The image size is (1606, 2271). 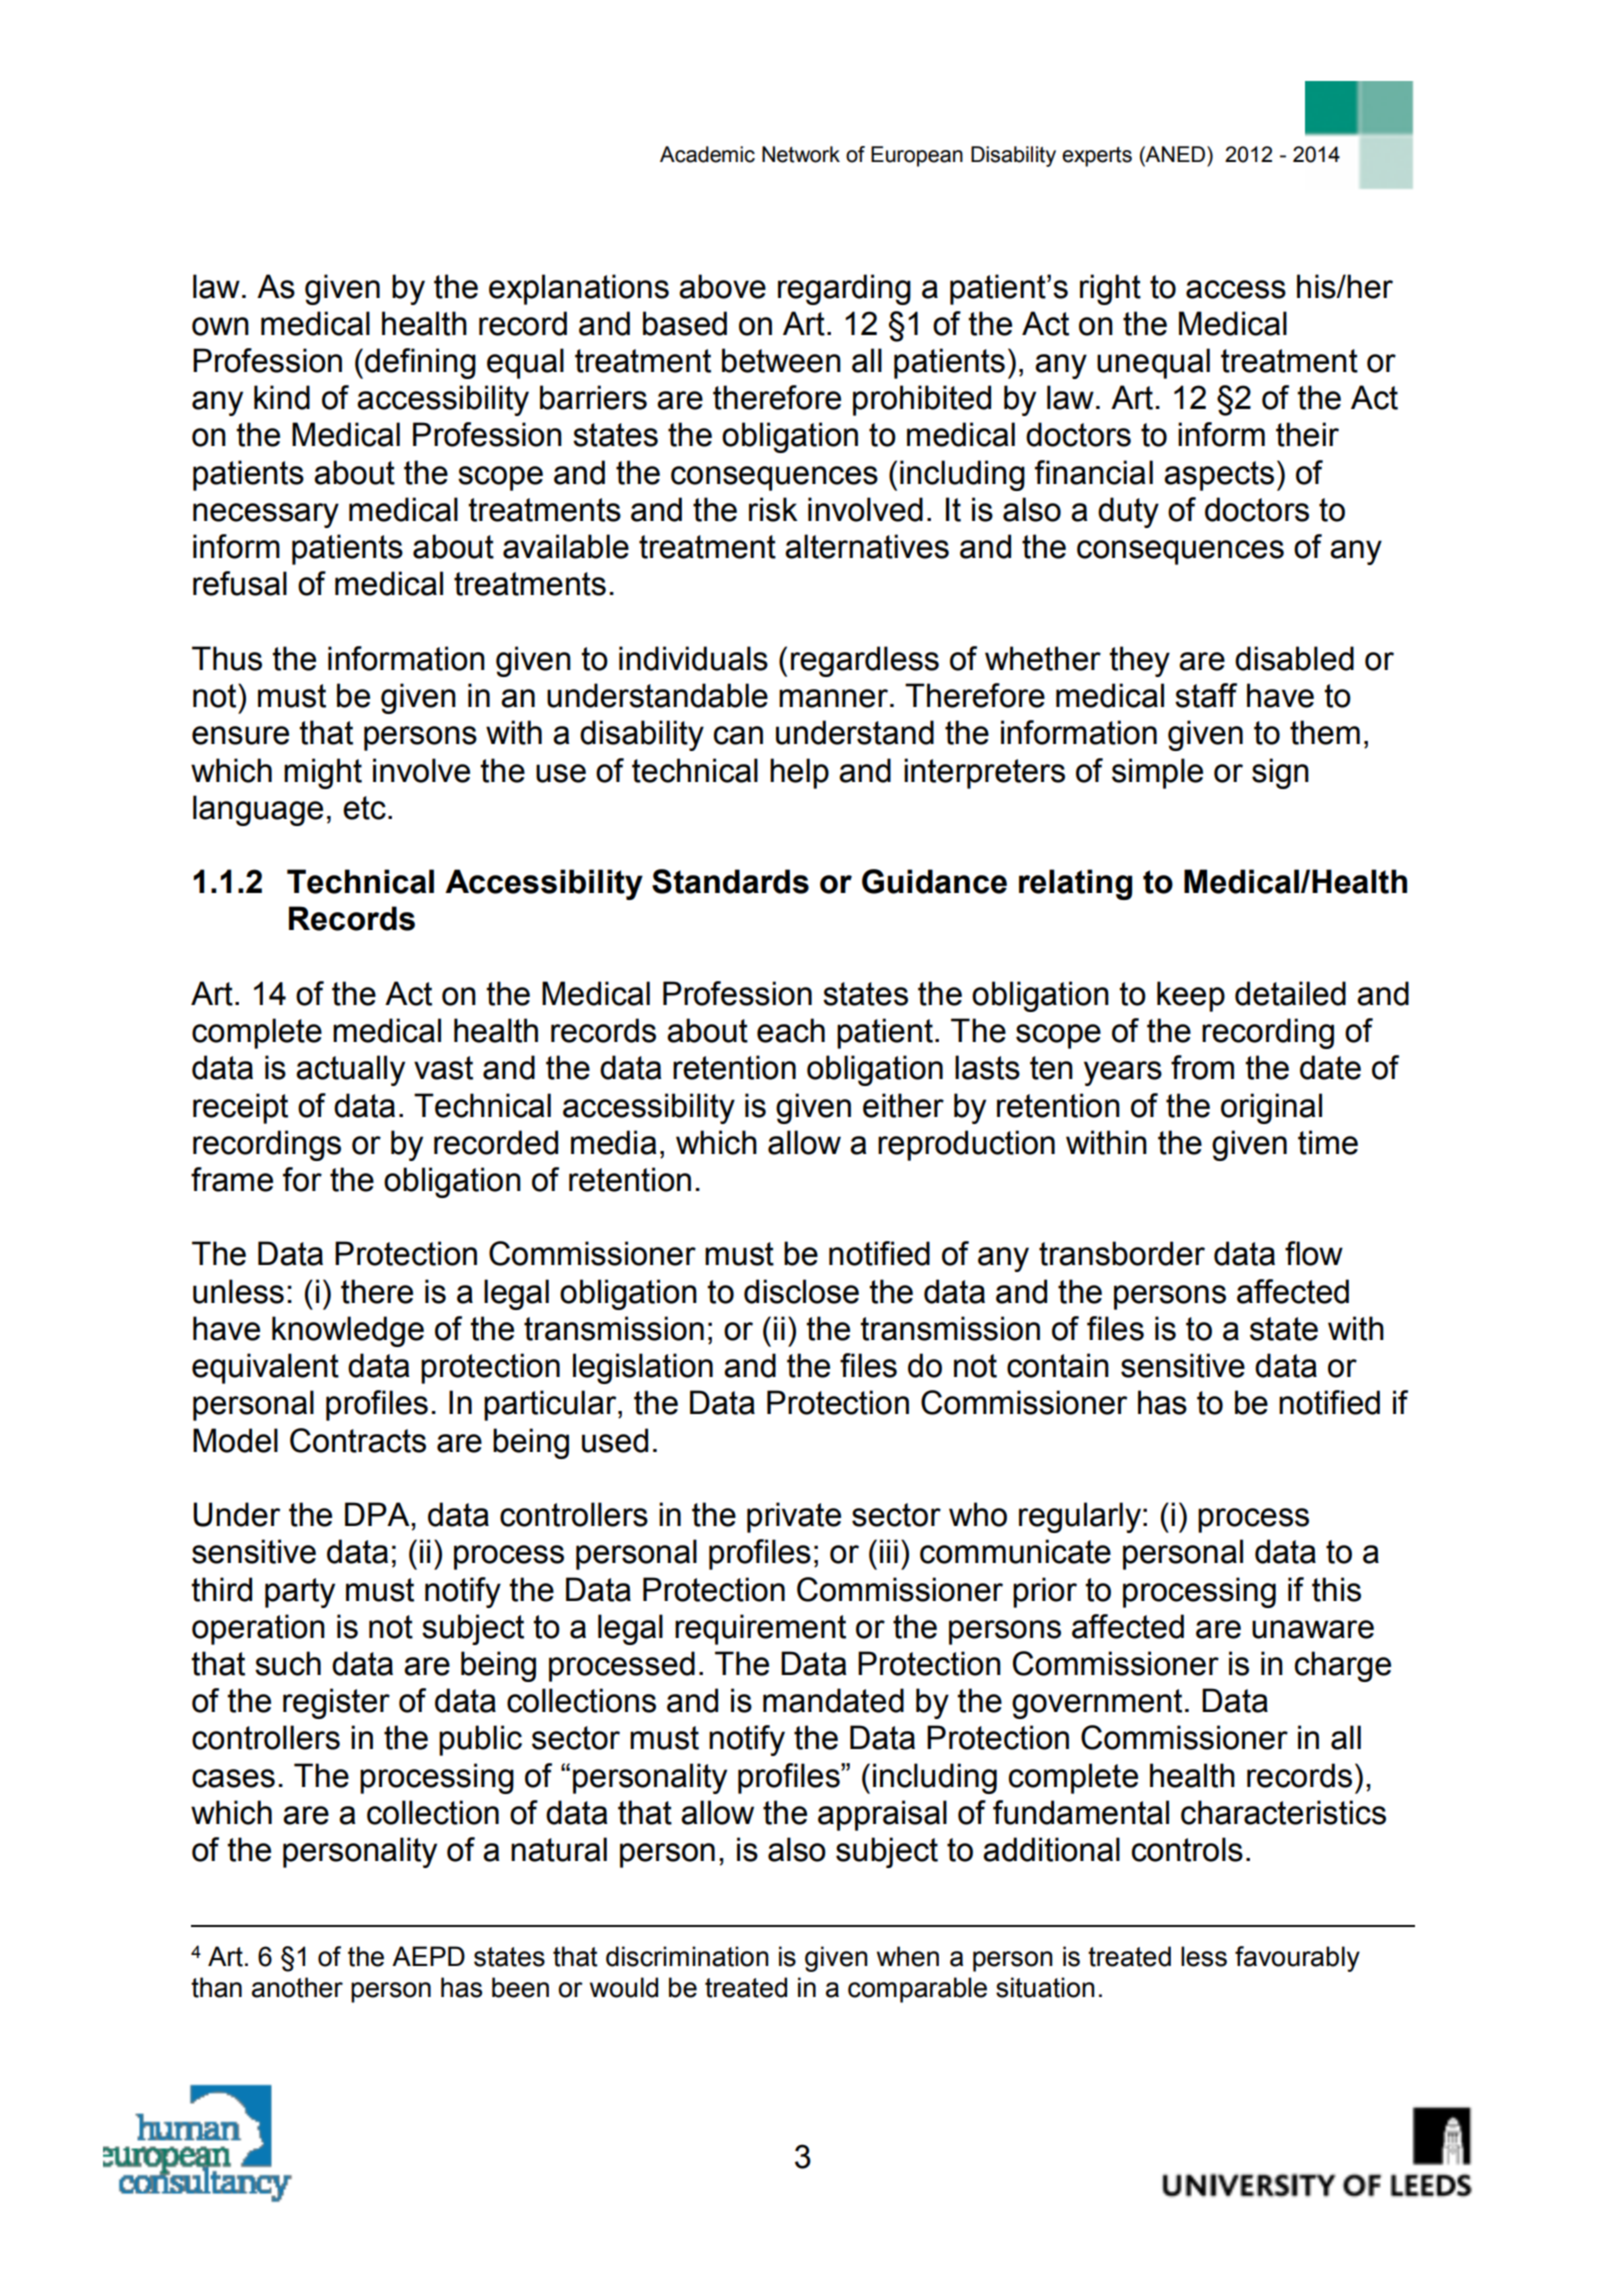 I want to click on actually, so click(x=350, y=1070).
